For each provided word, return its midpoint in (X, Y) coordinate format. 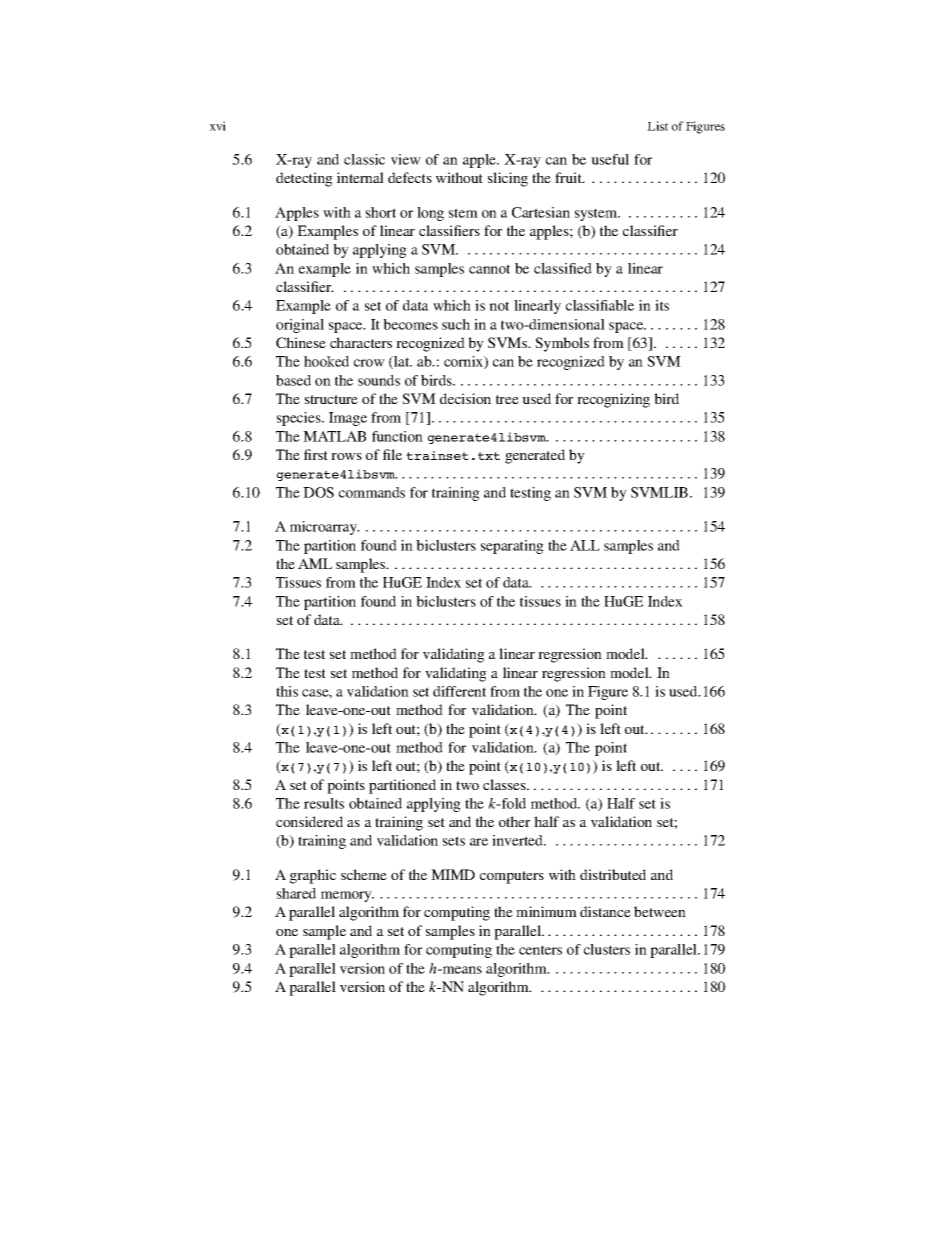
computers (512, 877)
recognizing (613, 400)
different (459, 691)
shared (296, 893)
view (406, 159)
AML (315, 563)
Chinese (301, 342)
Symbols (562, 344)
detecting (304, 179)
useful (610, 159)
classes (505, 784)
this (287, 691)
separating (512, 547)
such (456, 324)
